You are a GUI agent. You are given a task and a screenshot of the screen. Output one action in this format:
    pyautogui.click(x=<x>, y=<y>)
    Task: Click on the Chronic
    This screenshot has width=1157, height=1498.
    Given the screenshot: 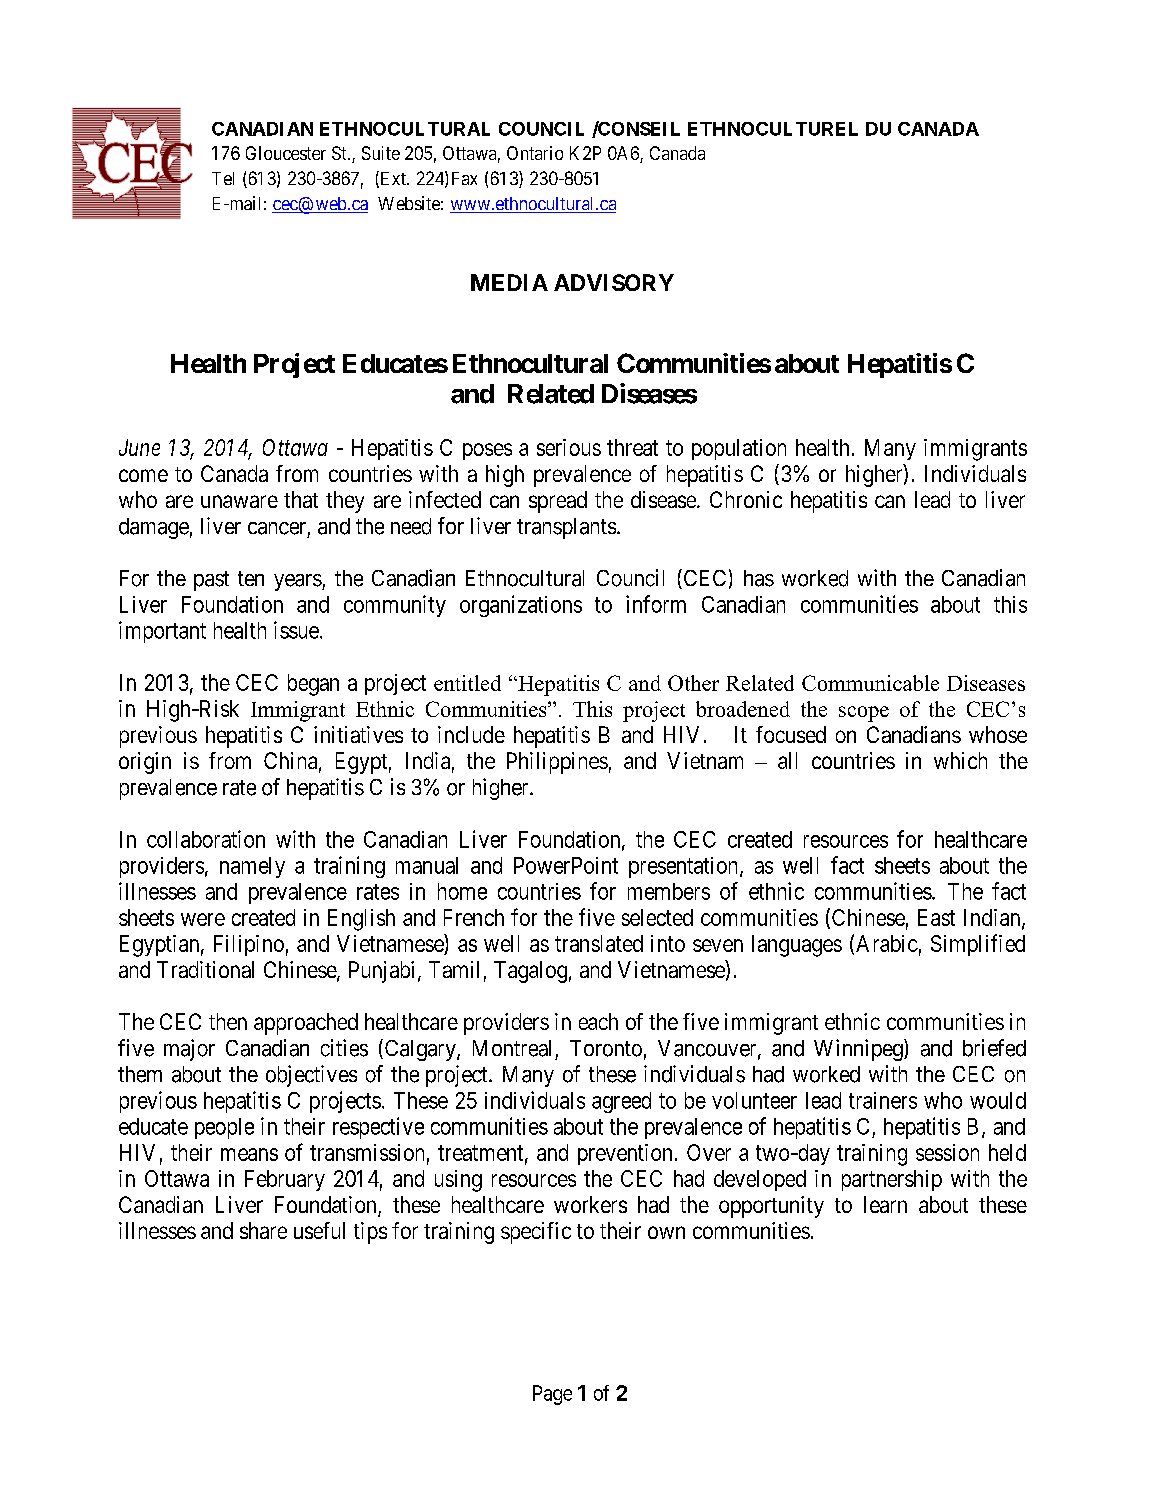 What is the action you would take?
    pyautogui.click(x=746, y=499)
